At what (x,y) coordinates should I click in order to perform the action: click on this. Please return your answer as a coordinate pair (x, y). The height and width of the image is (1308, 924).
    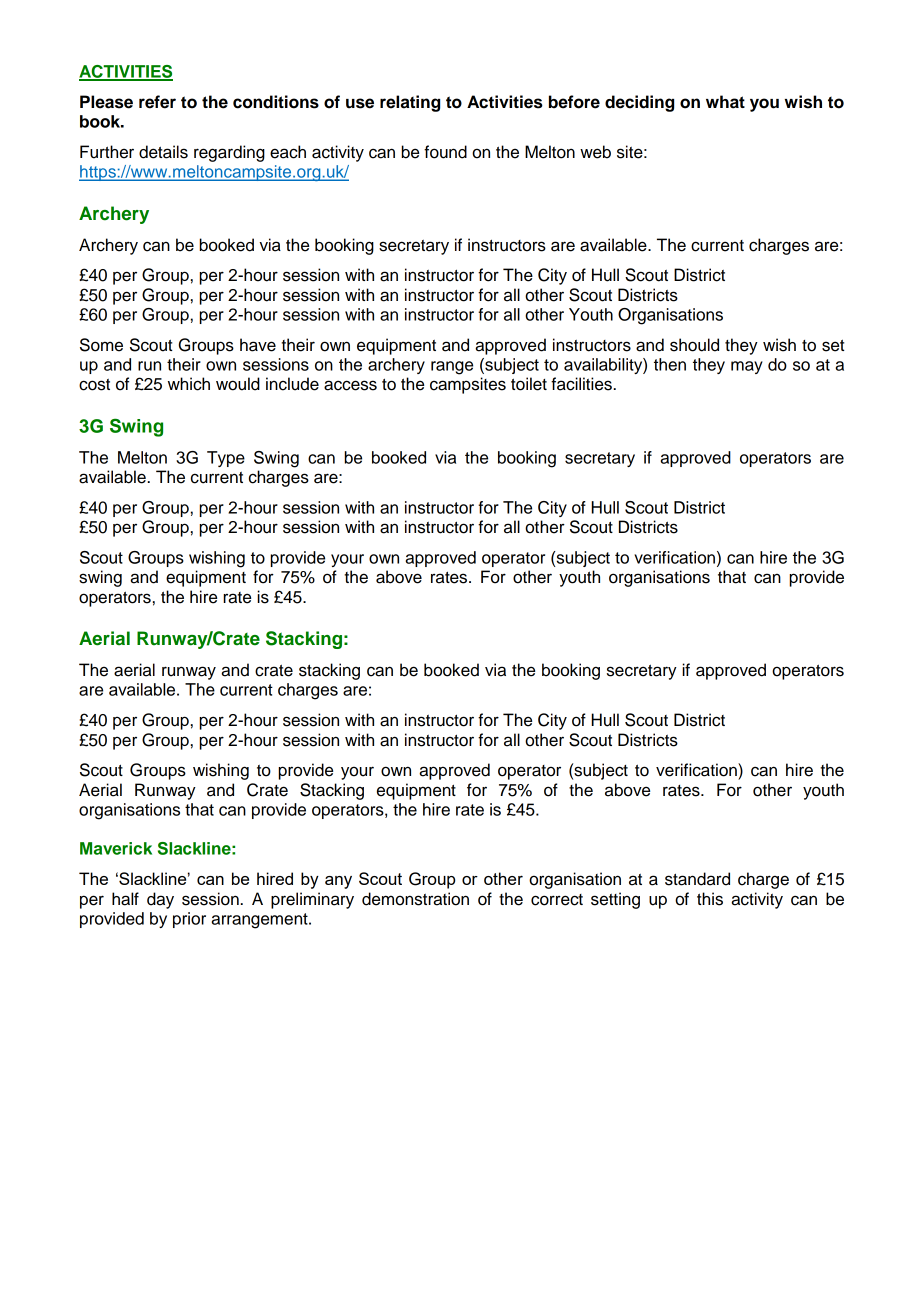
    Looking at the image, I should click on (710, 899).
